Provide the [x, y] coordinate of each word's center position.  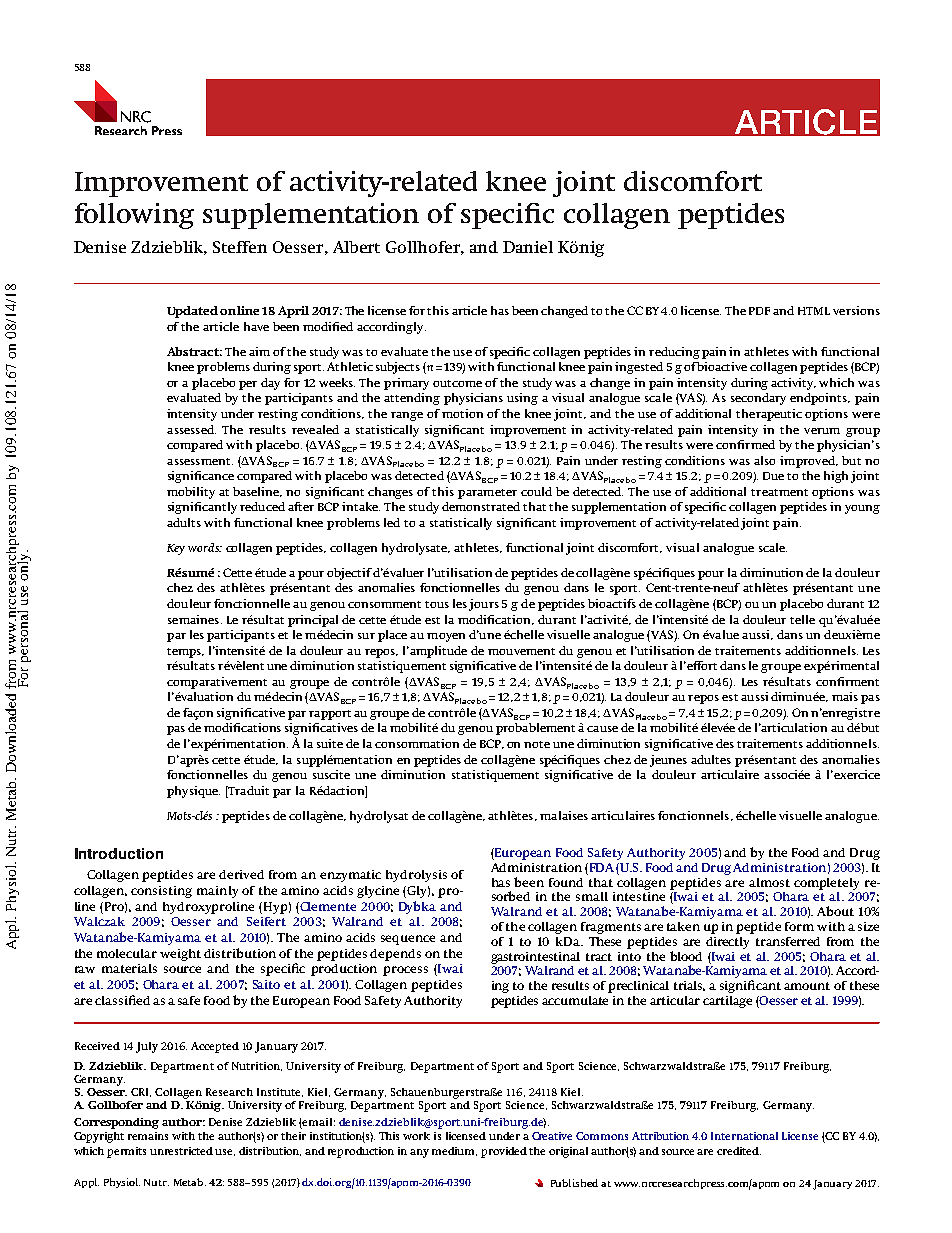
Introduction [119, 853]
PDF [759, 311]
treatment [779, 492]
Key [176, 549]
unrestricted [181, 1151]
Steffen [240, 247]
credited [739, 1151]
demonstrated [481, 506]
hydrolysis [416, 876]
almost [769, 882]
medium [454, 1151]
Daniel [528, 247]
